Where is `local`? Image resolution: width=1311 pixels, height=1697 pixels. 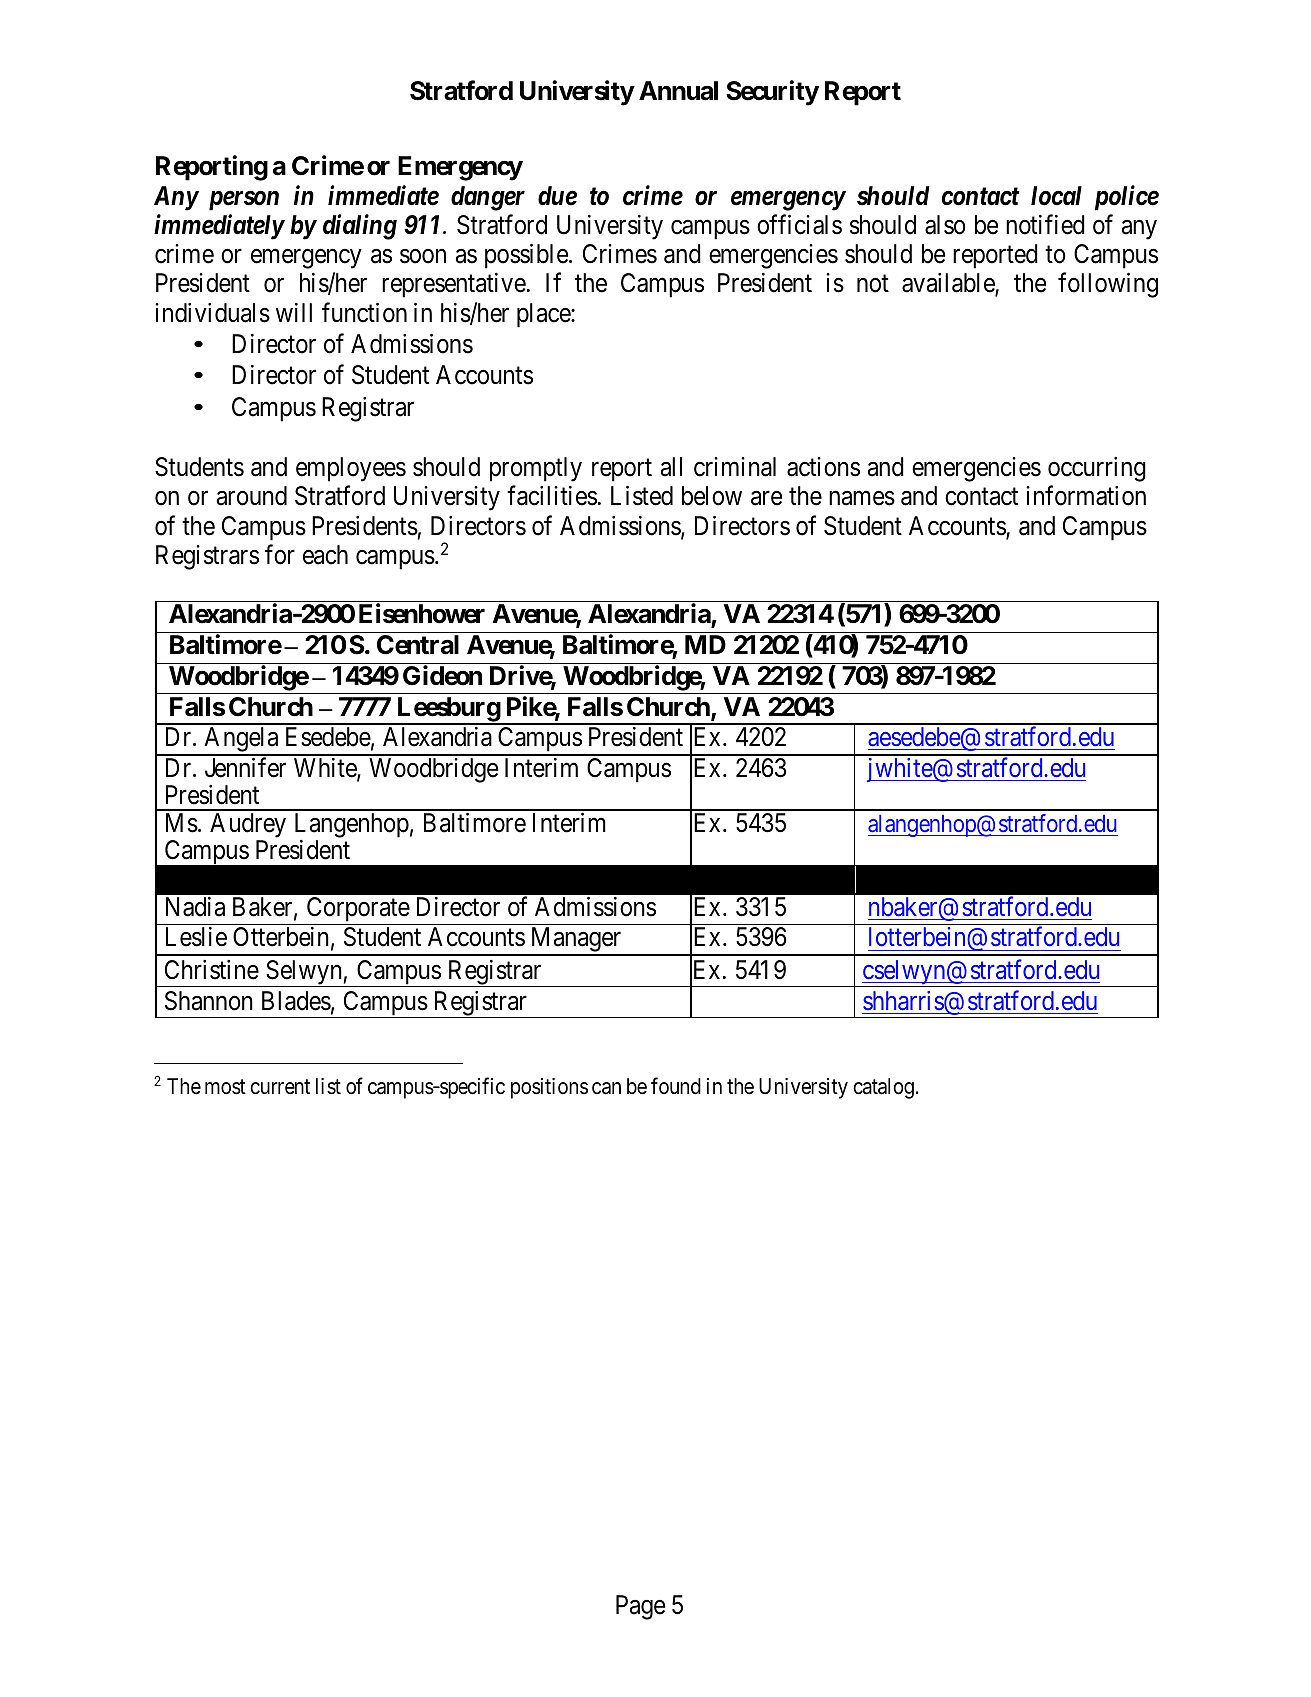 local is located at coordinates (1056, 196).
